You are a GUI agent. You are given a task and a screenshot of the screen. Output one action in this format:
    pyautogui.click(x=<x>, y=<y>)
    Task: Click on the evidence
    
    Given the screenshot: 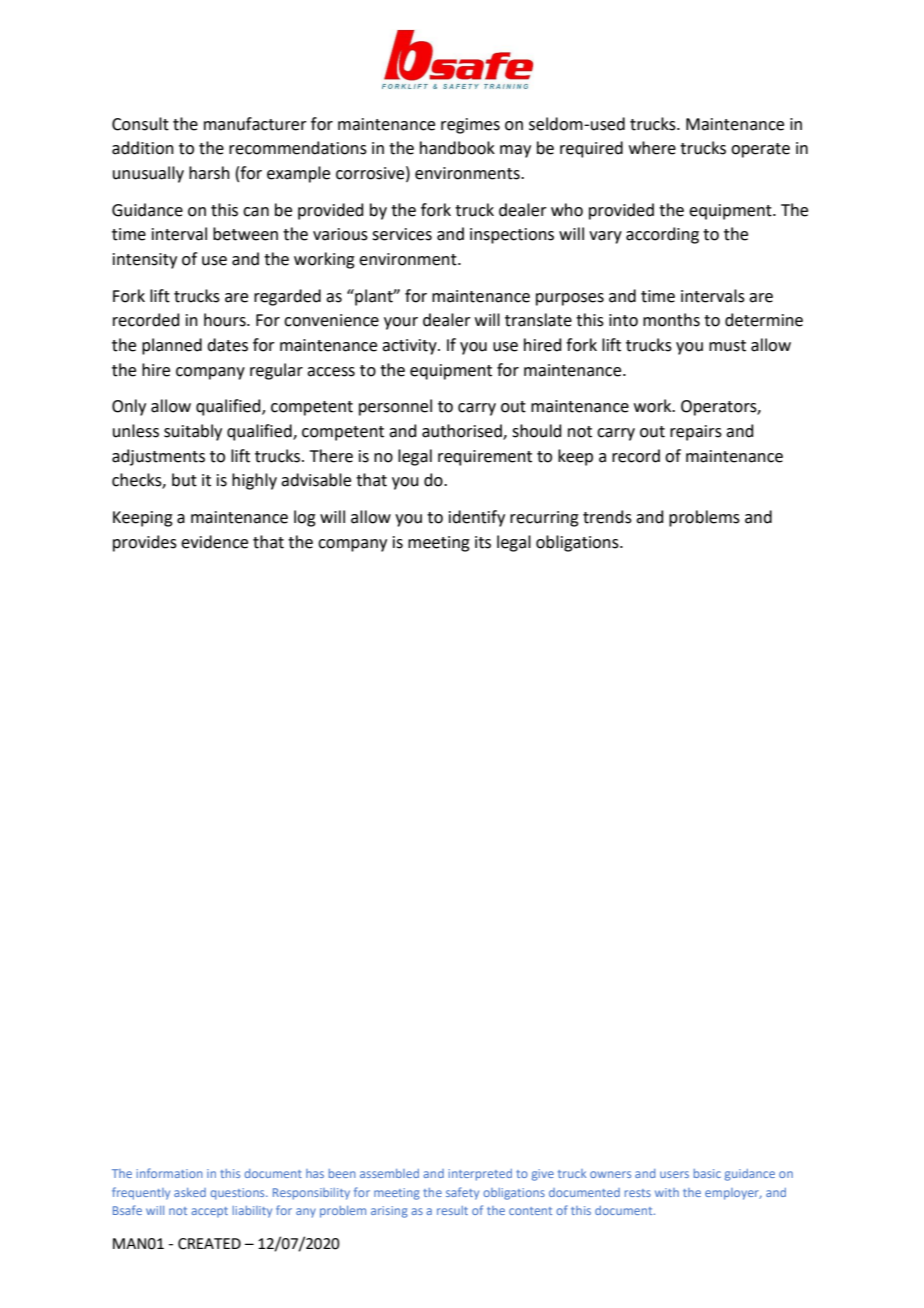 What is the action you would take?
    pyautogui.click(x=214, y=542)
